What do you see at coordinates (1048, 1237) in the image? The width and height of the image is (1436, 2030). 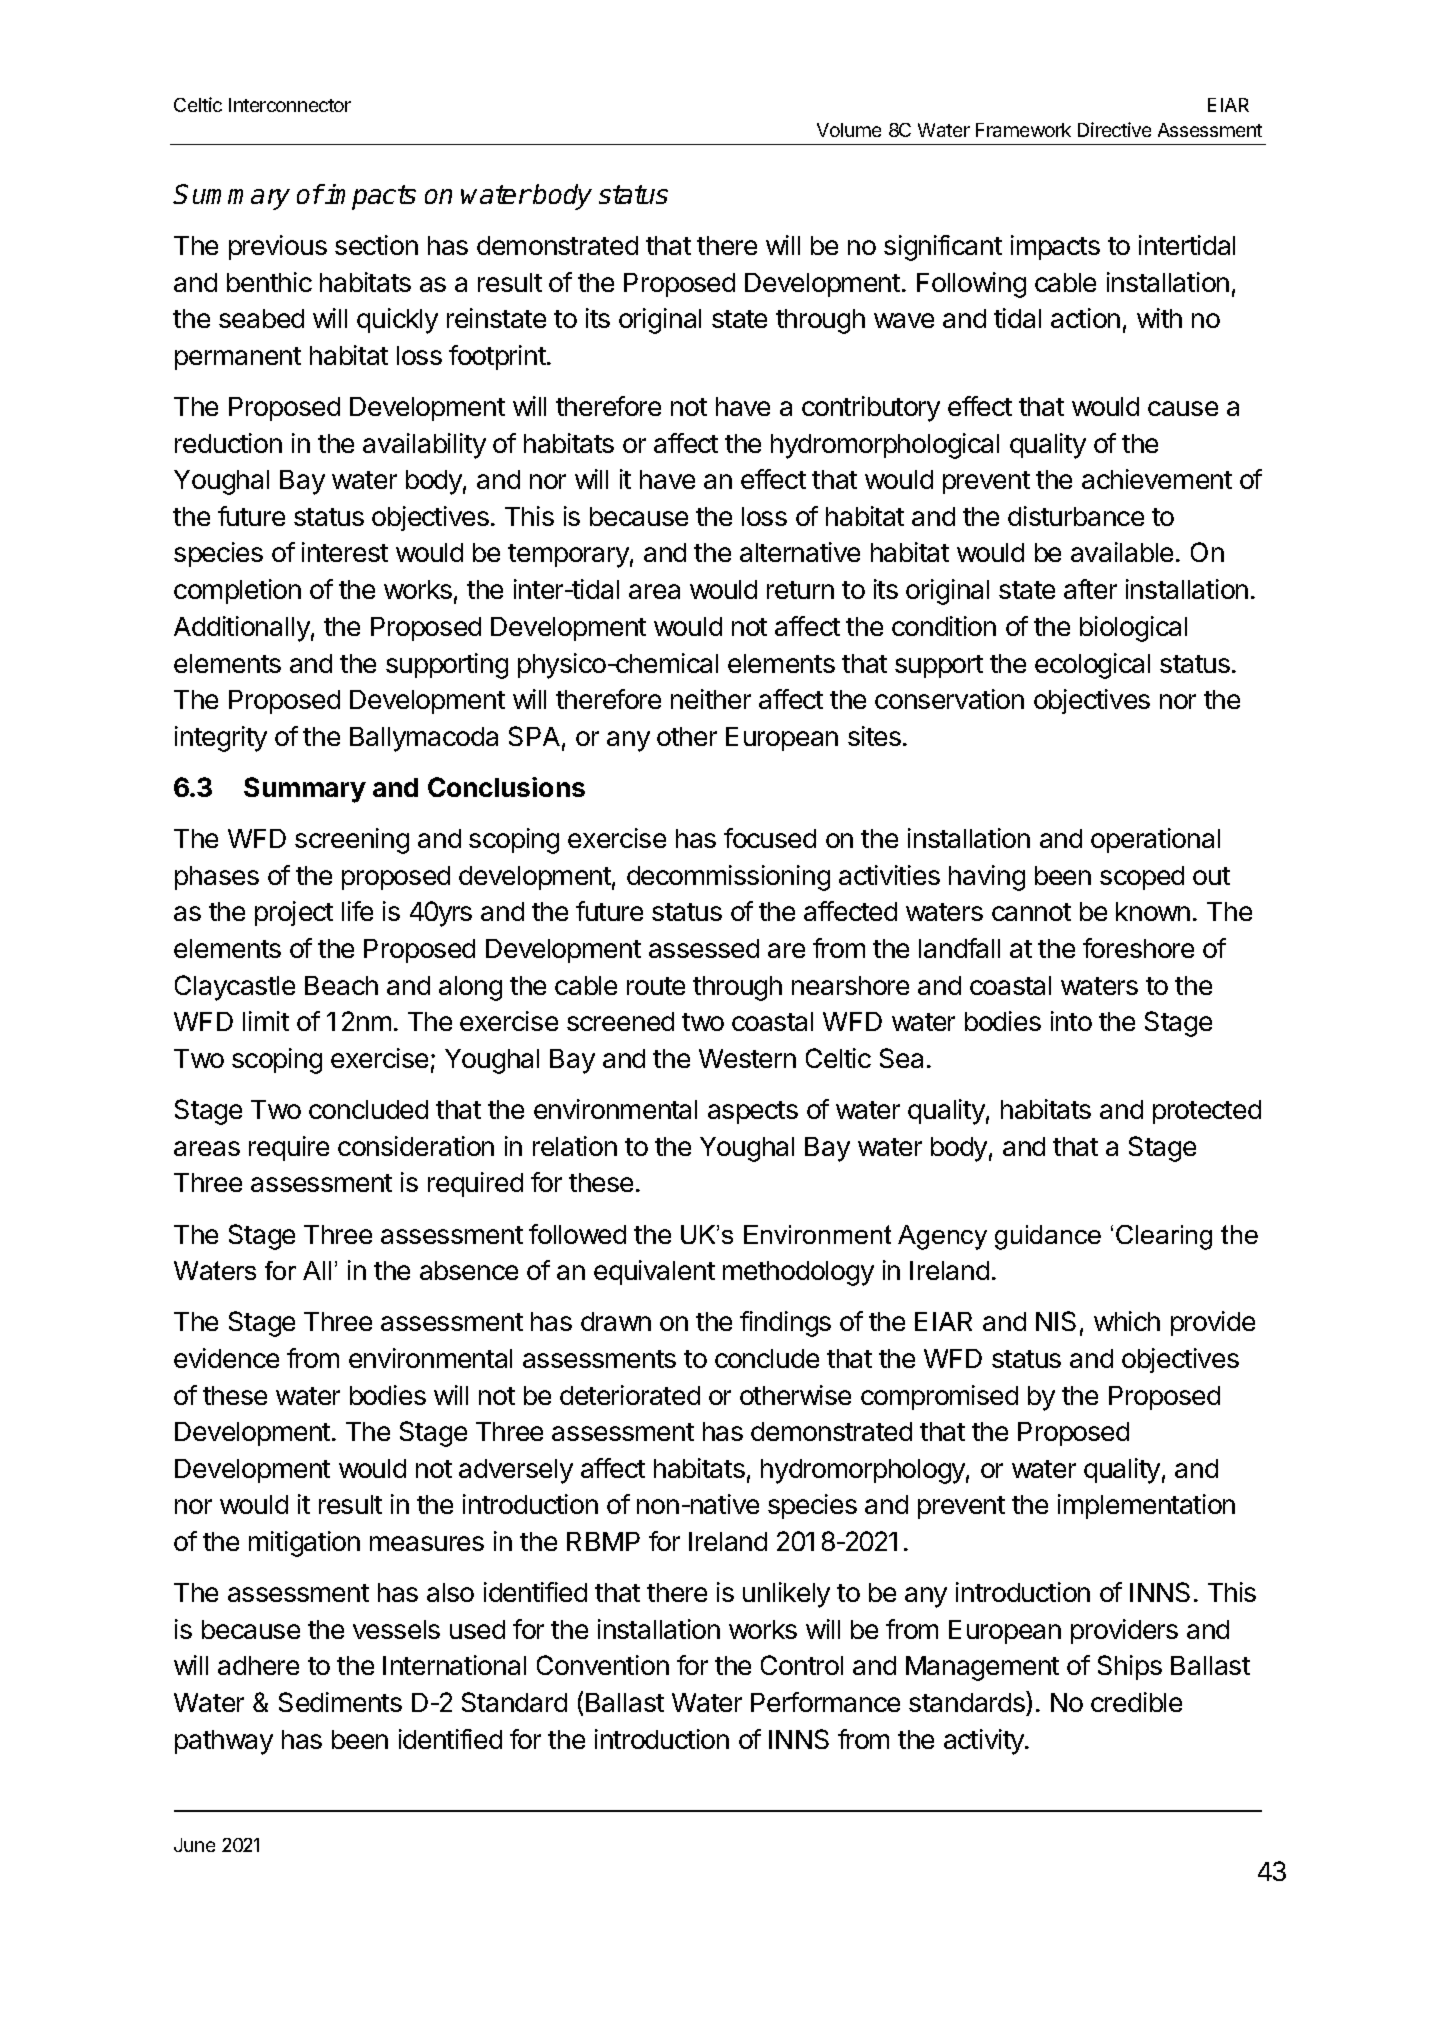 I see `guidance` at bounding box center [1048, 1237].
